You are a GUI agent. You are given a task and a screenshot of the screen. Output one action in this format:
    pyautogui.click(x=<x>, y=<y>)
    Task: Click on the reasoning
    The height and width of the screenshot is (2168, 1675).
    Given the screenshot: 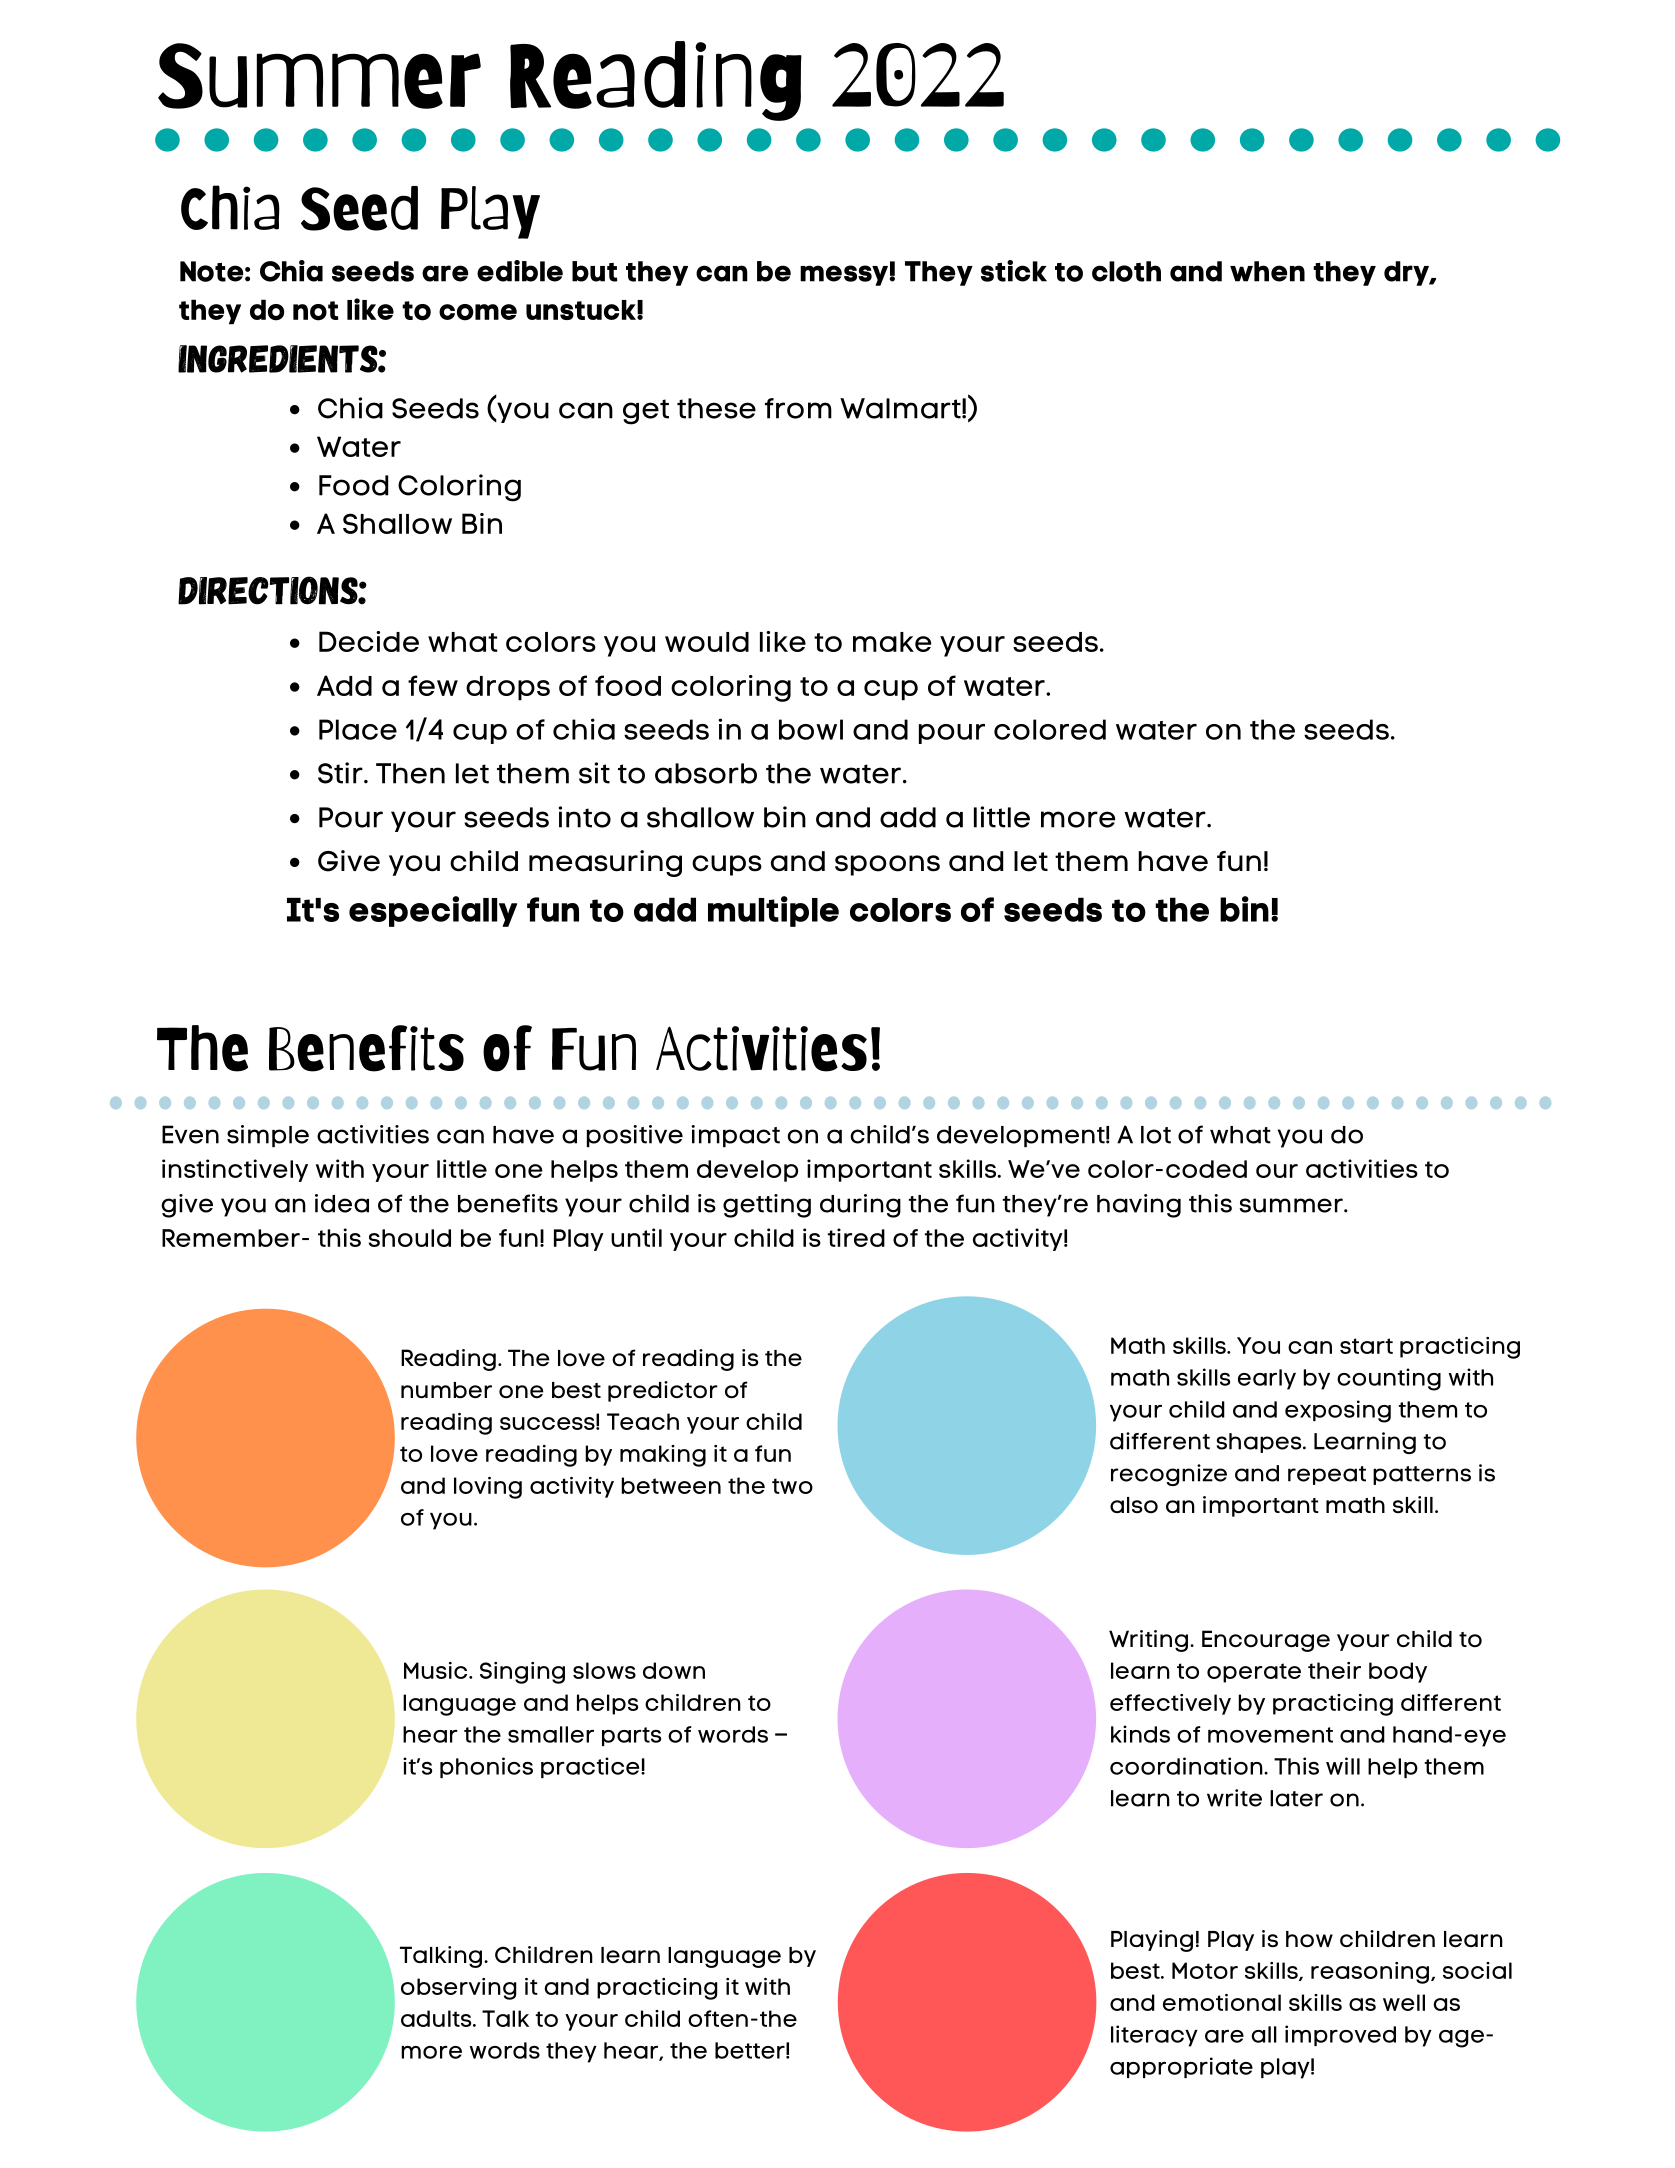 What is the action you would take?
    pyautogui.click(x=1370, y=1973)
